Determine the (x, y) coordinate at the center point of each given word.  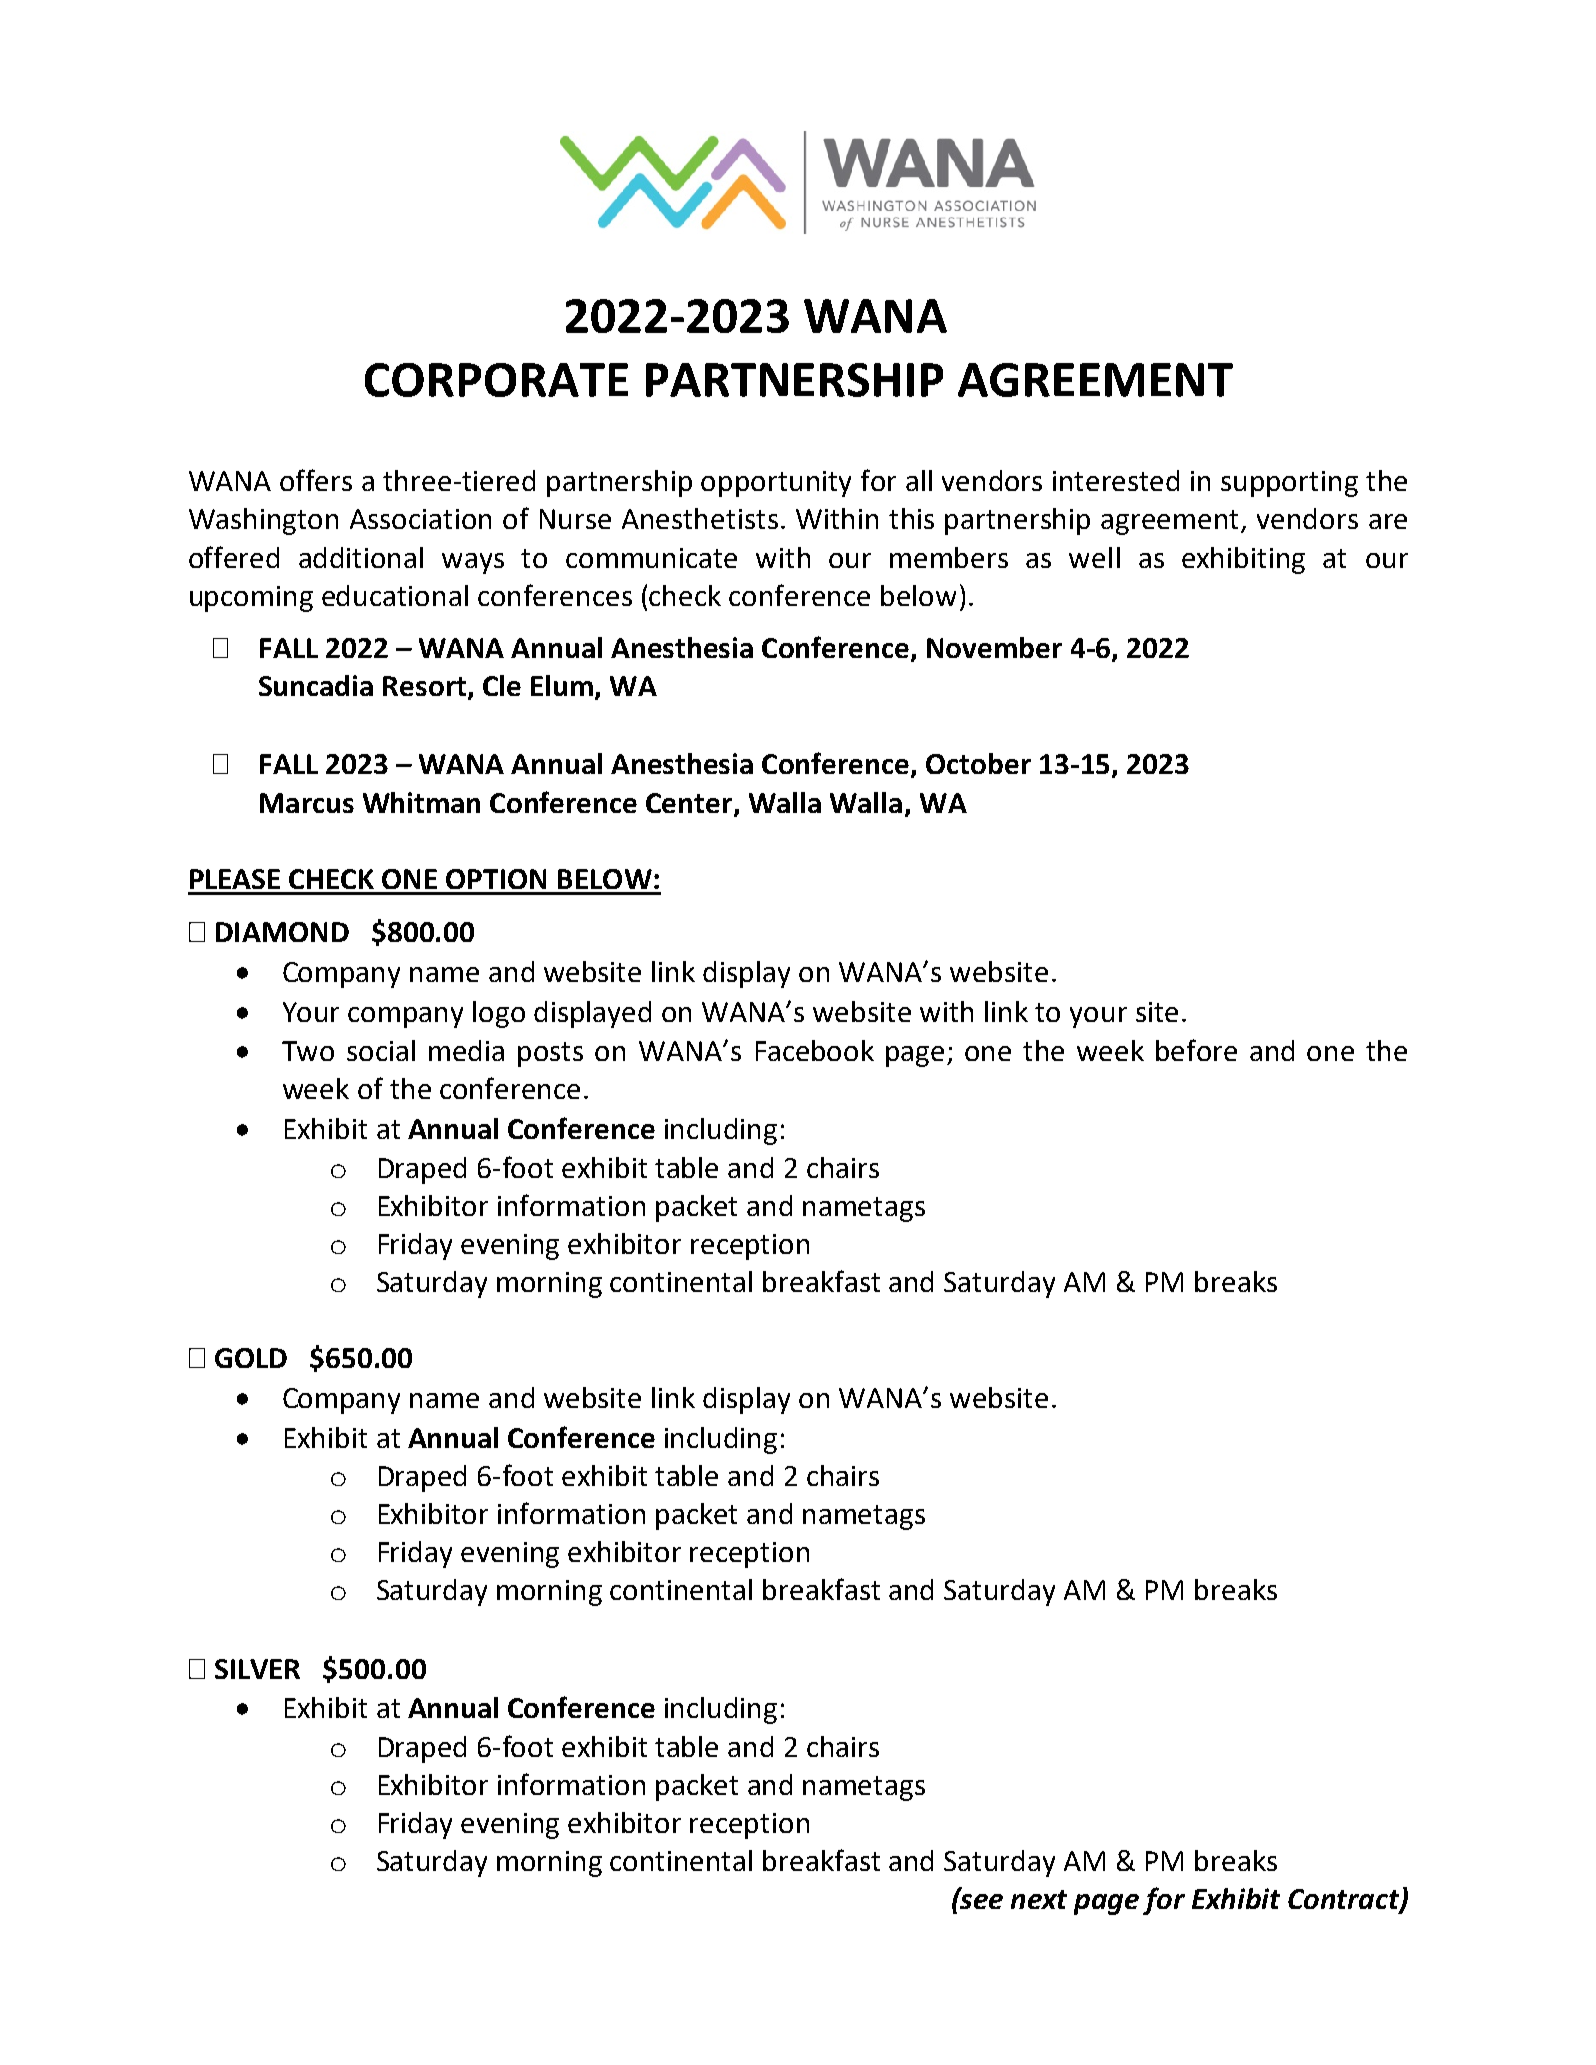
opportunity (776, 484)
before (1196, 1050)
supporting (1289, 484)
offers (316, 480)
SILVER (257, 1669)
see (980, 1900)
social (381, 1050)
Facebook (815, 1050)
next (1039, 1899)
